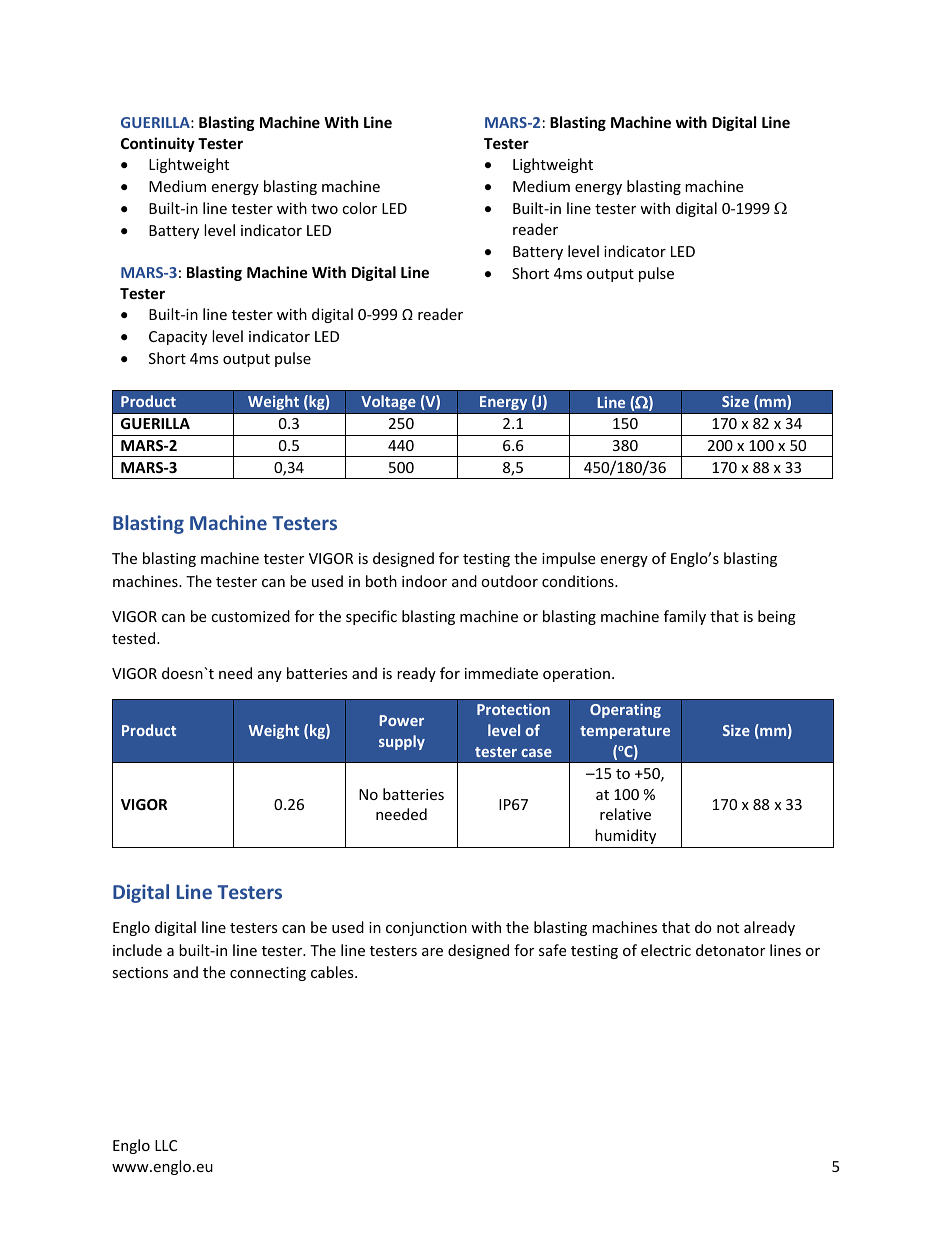 This document has height=1233, width=952. I want to click on color, so click(359, 208).
